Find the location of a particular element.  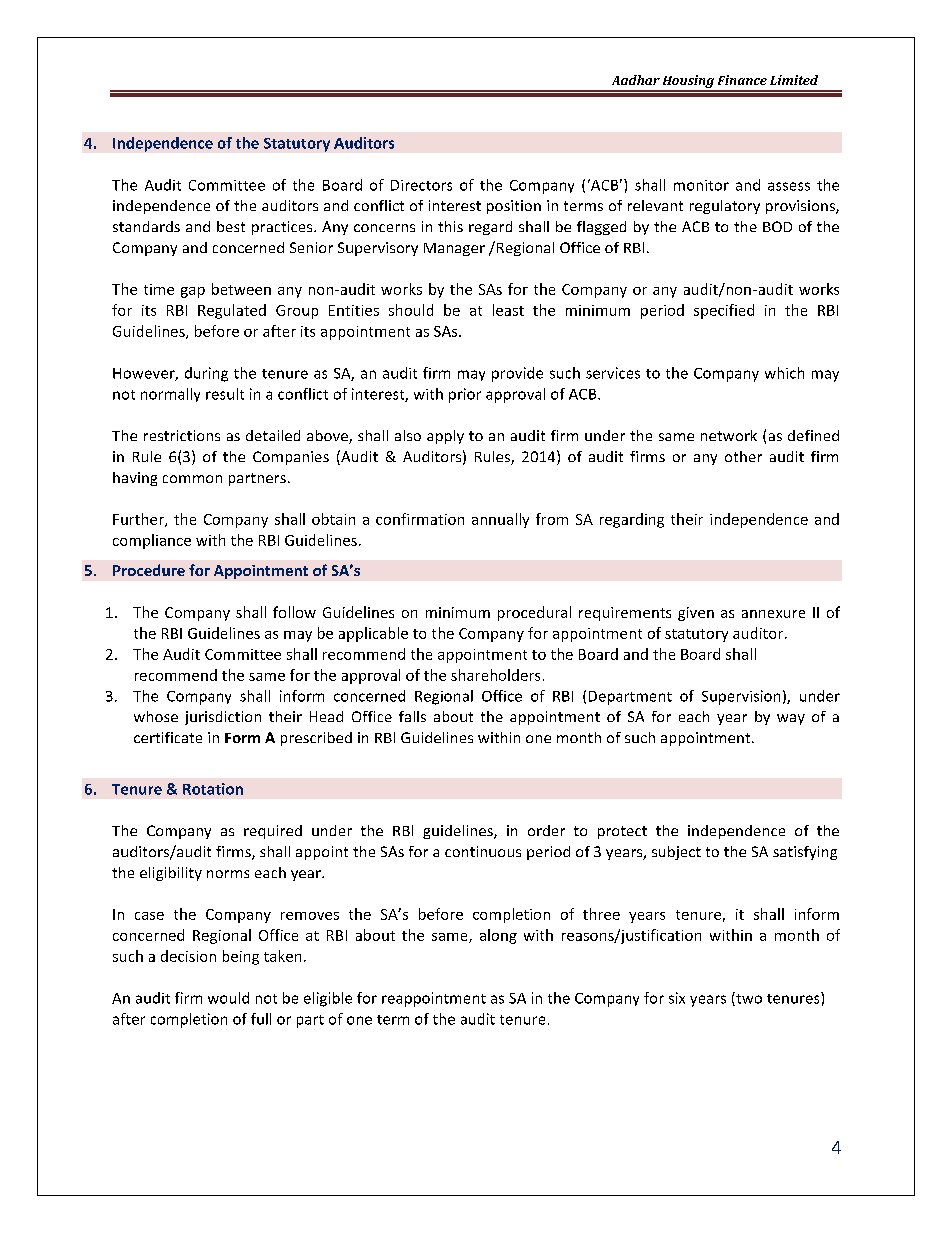

annually is located at coordinates (500, 520).
